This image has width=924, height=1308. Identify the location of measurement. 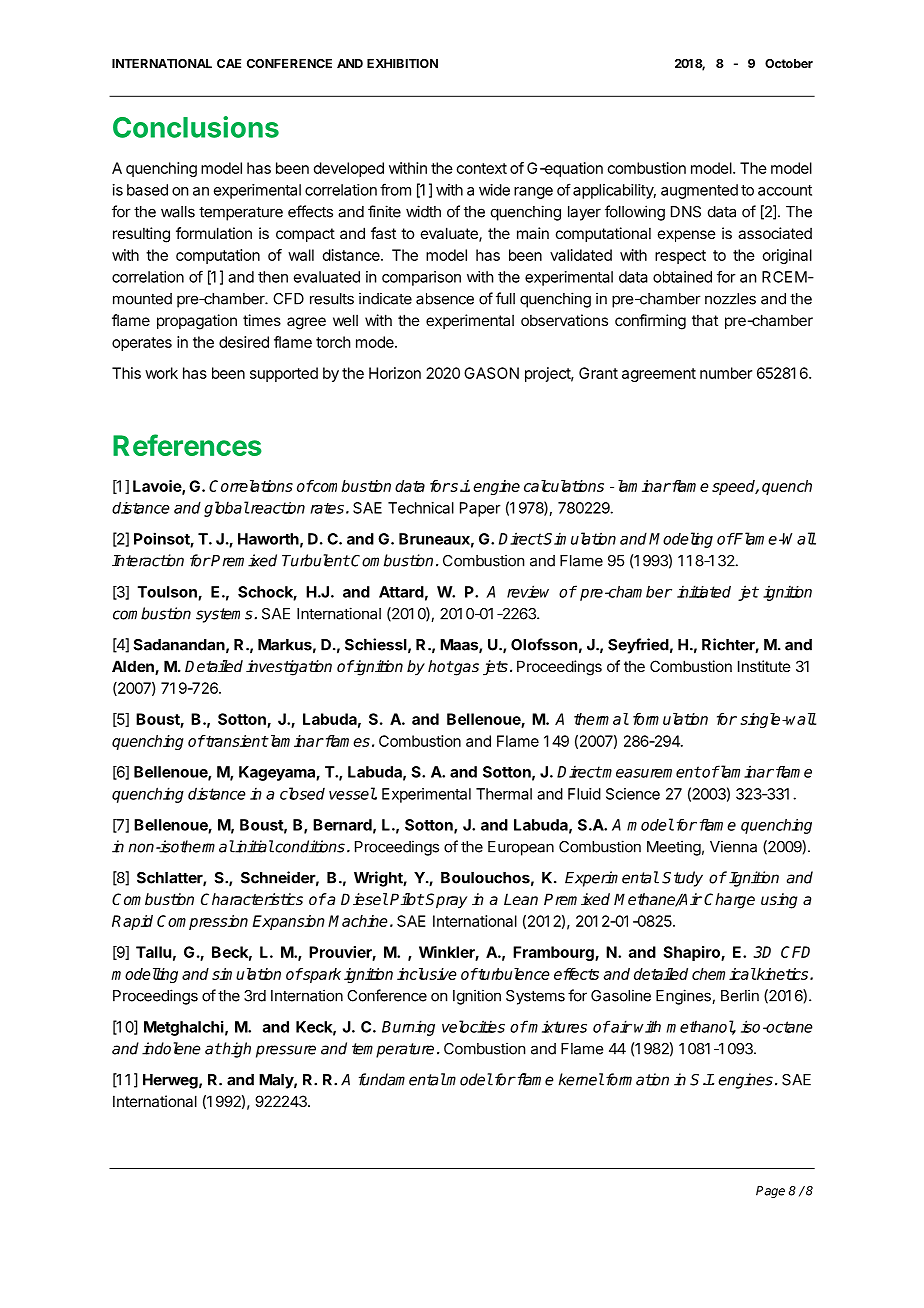
(651, 772).
